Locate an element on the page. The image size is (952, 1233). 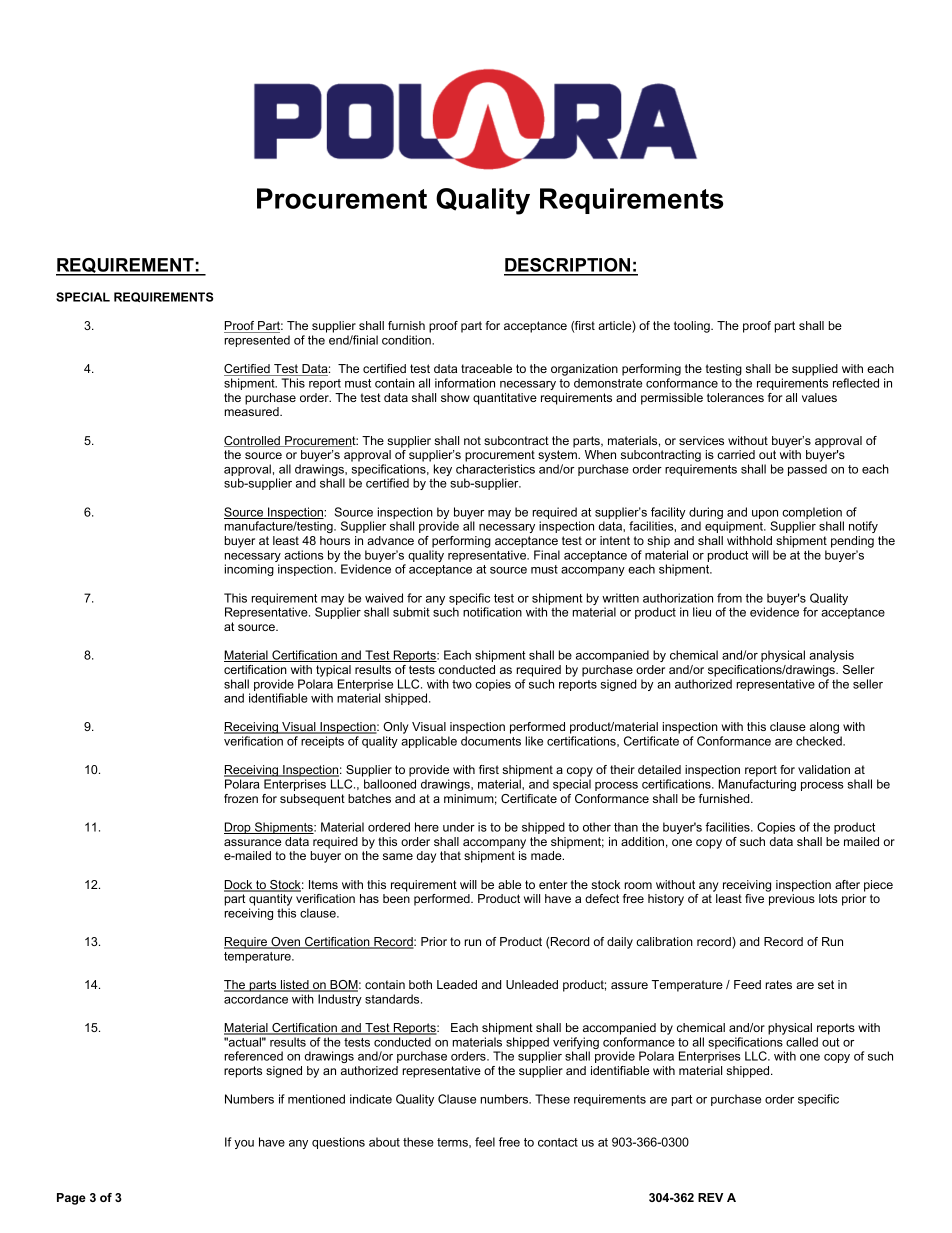
represented is located at coordinates (257, 341).
